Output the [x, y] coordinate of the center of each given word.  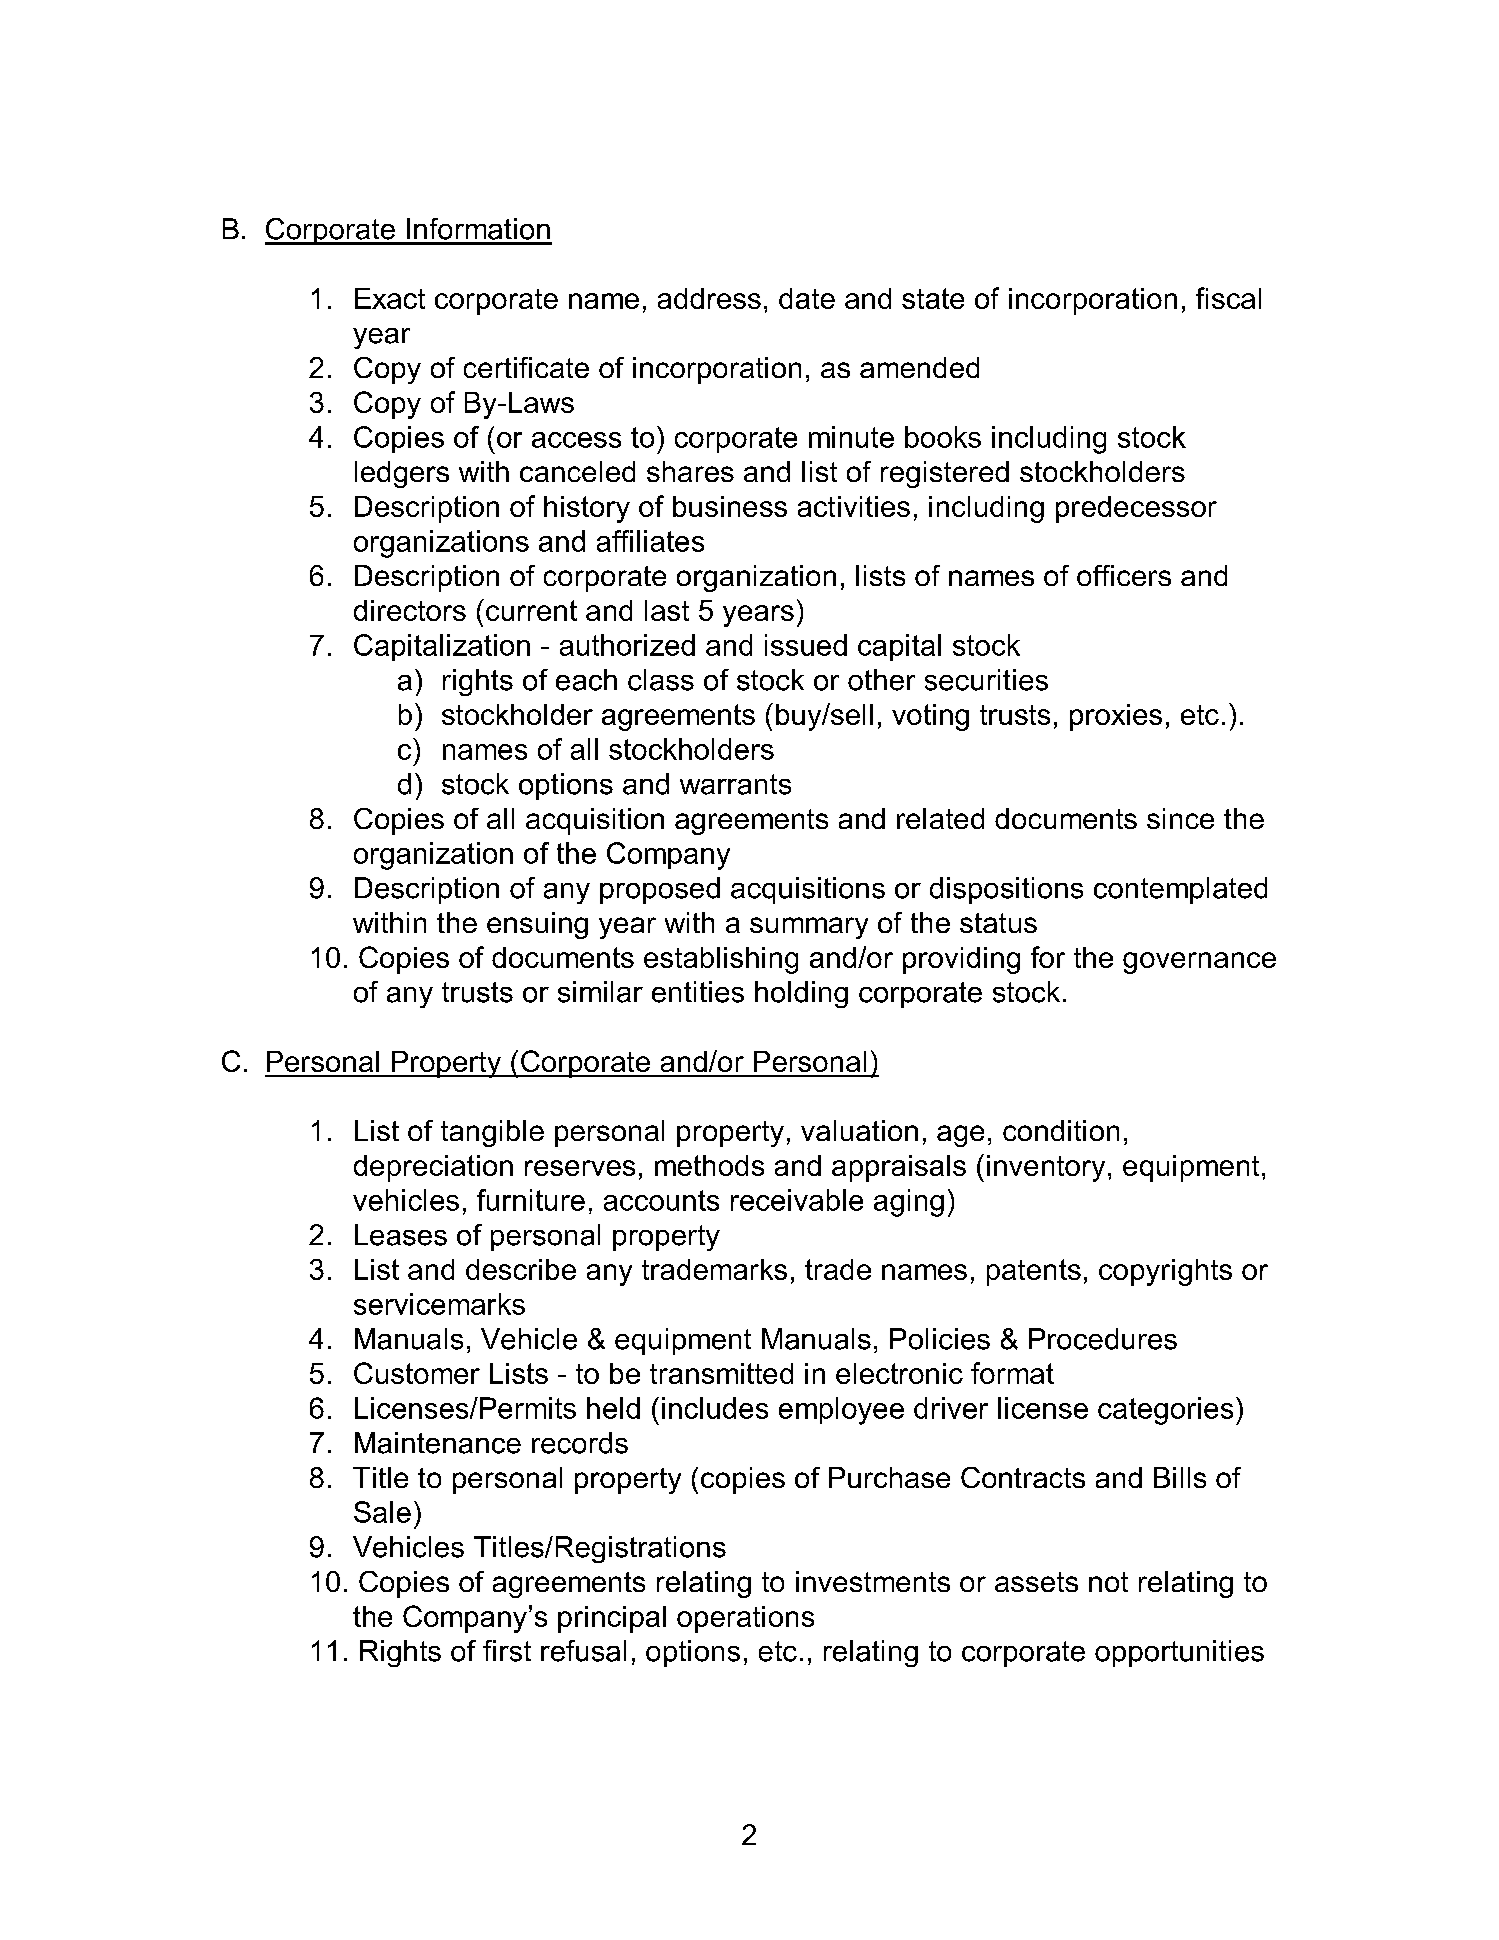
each [586, 680]
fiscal [1228, 298]
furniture [531, 1200]
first [507, 1651]
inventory [1046, 1168]
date [807, 298]
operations [745, 1619]
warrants [735, 784]
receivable [797, 1200]
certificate [526, 367]
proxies [1116, 717]
